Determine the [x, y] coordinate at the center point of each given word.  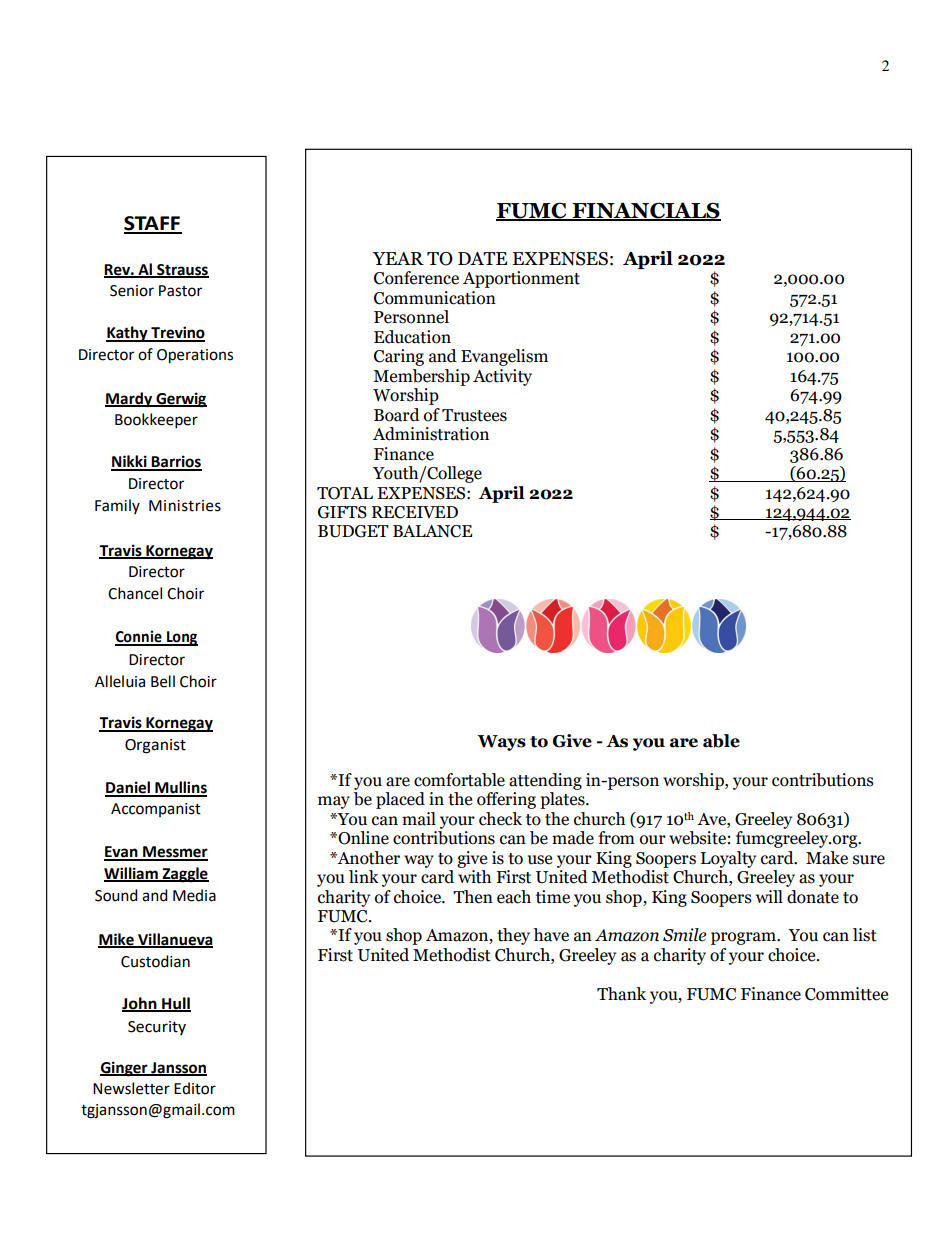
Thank [621, 994]
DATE [482, 258]
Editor [195, 1088]
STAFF [153, 224]
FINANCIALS [645, 211]
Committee [846, 994]
